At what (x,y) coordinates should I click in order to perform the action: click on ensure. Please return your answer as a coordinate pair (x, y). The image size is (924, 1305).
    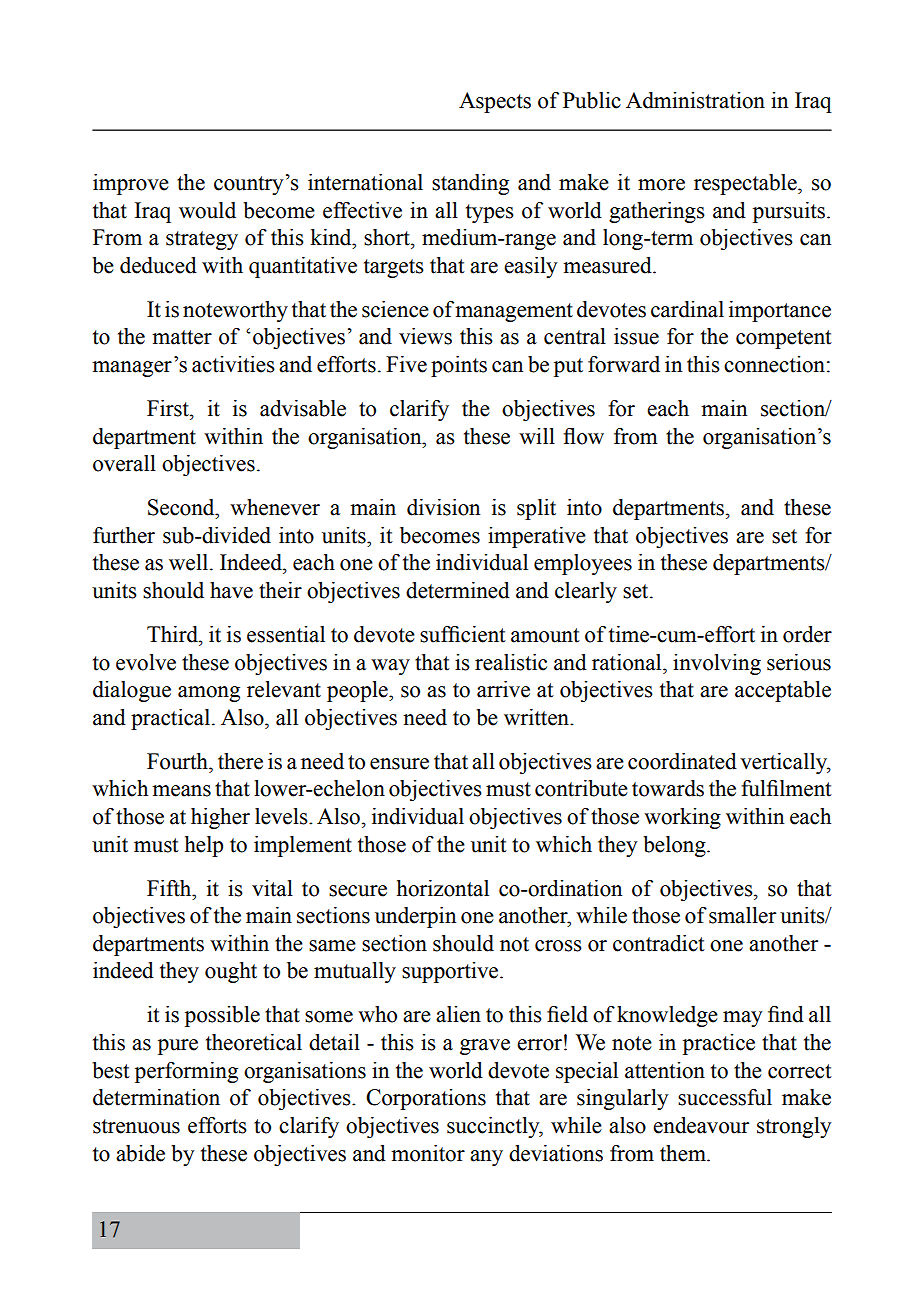
    Looking at the image, I should click on (399, 764).
